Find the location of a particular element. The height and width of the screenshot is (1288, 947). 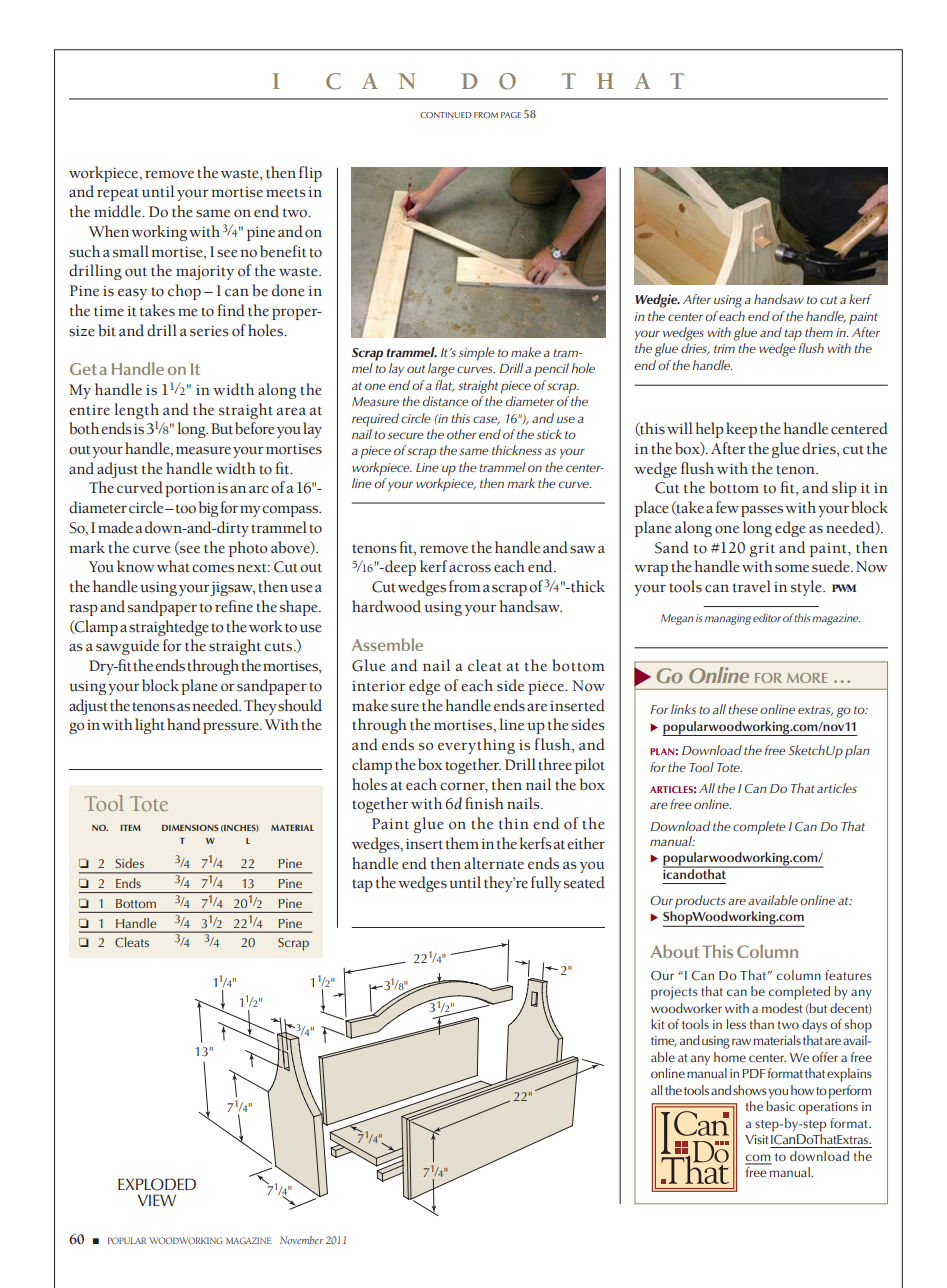

November is located at coordinates (301, 1240).
